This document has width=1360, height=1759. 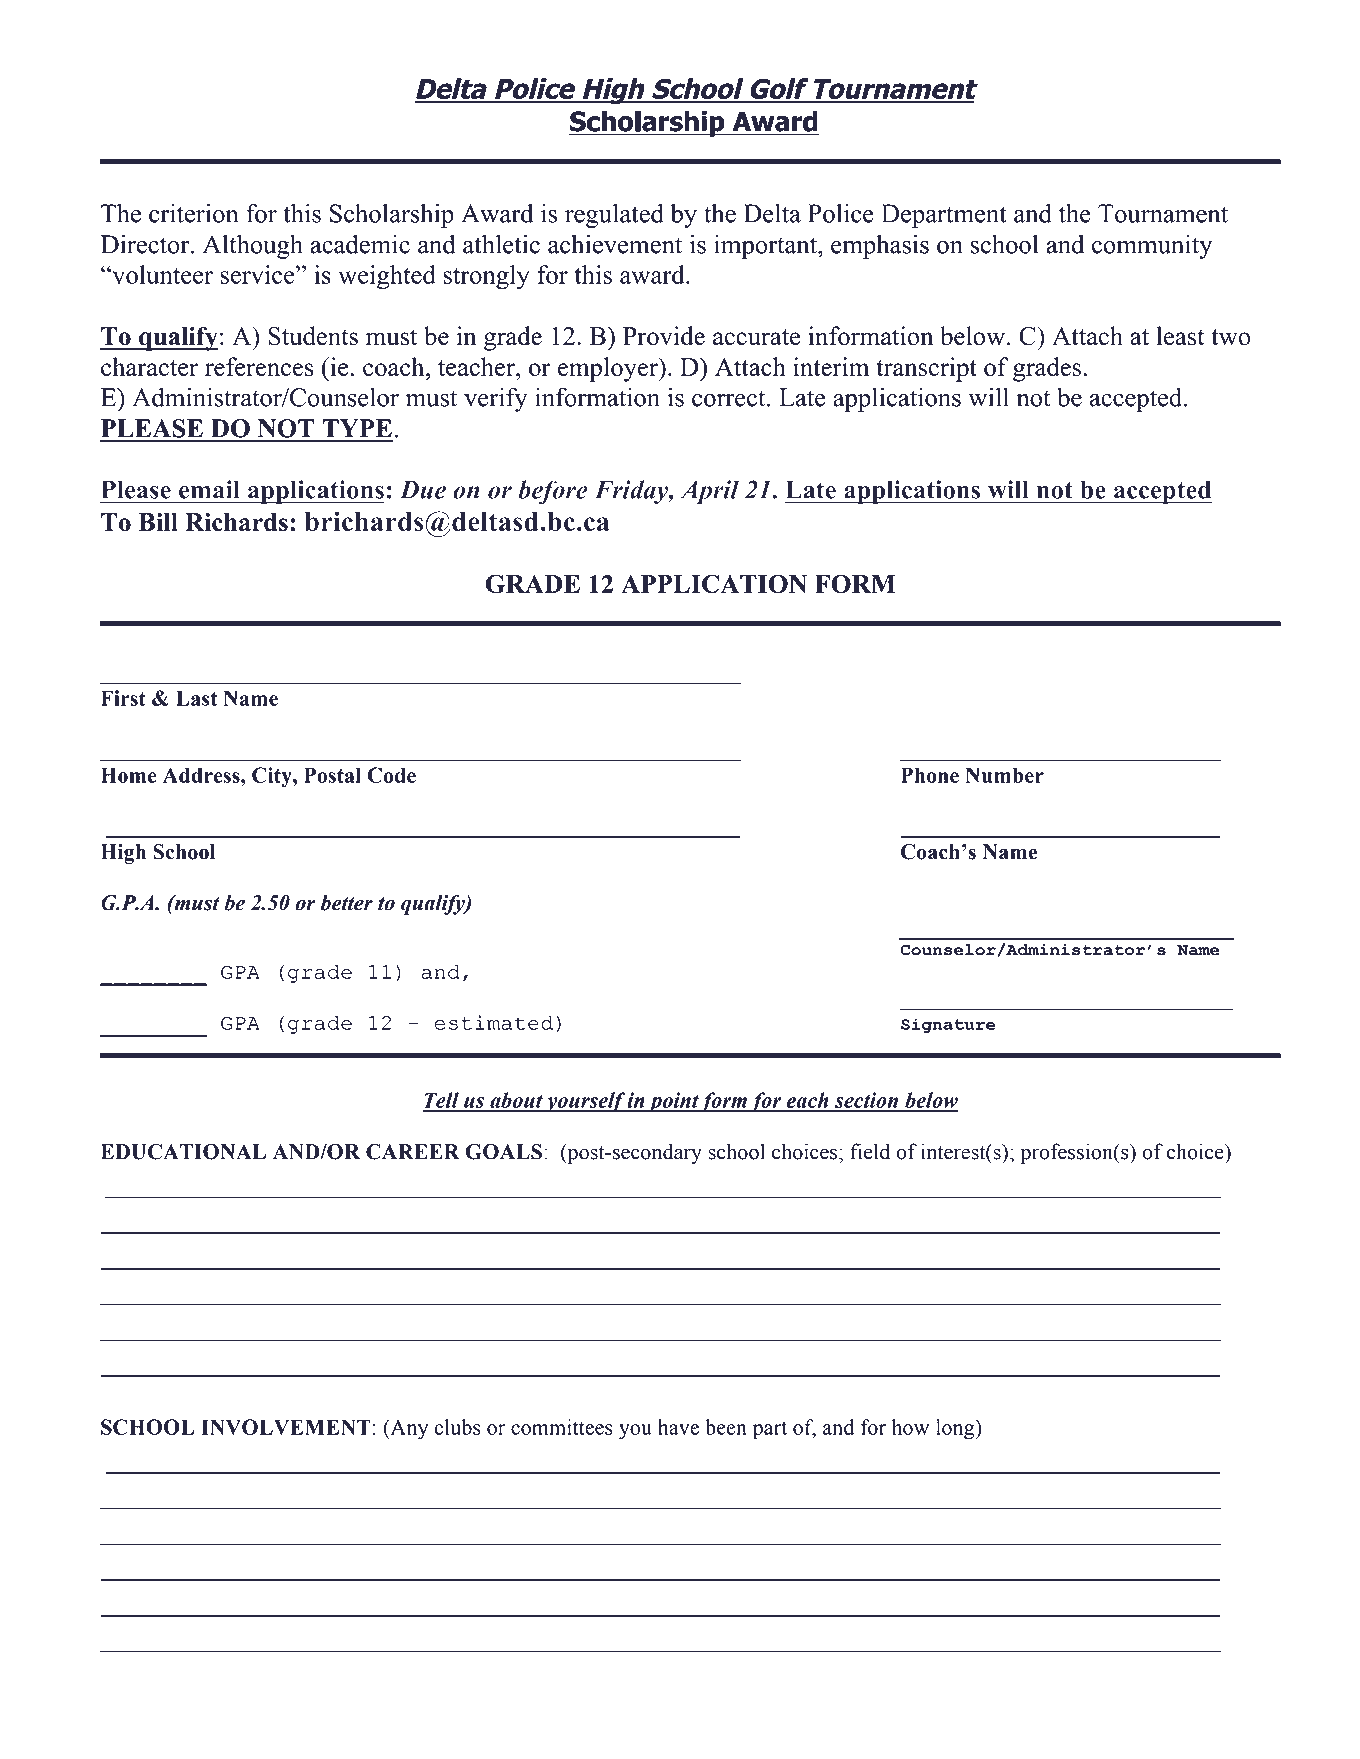 What do you see at coordinates (253, 246) in the document?
I see `Although` at bounding box center [253, 246].
